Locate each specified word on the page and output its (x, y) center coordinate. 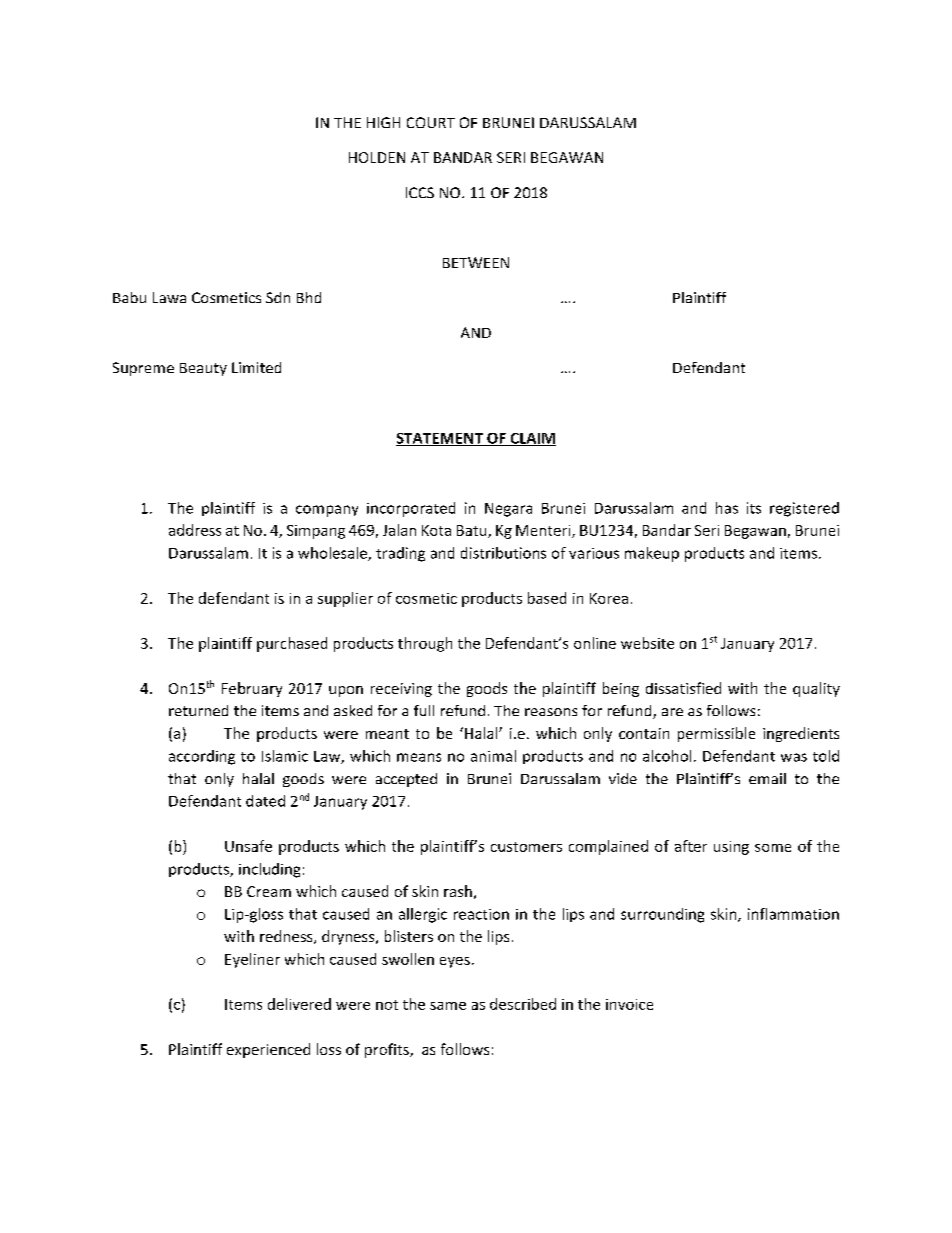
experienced (268, 1050)
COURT (431, 122)
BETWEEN (476, 262)
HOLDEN (377, 157)
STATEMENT (440, 439)
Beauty (203, 369)
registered (804, 509)
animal (493, 756)
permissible (716, 734)
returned (198, 710)
